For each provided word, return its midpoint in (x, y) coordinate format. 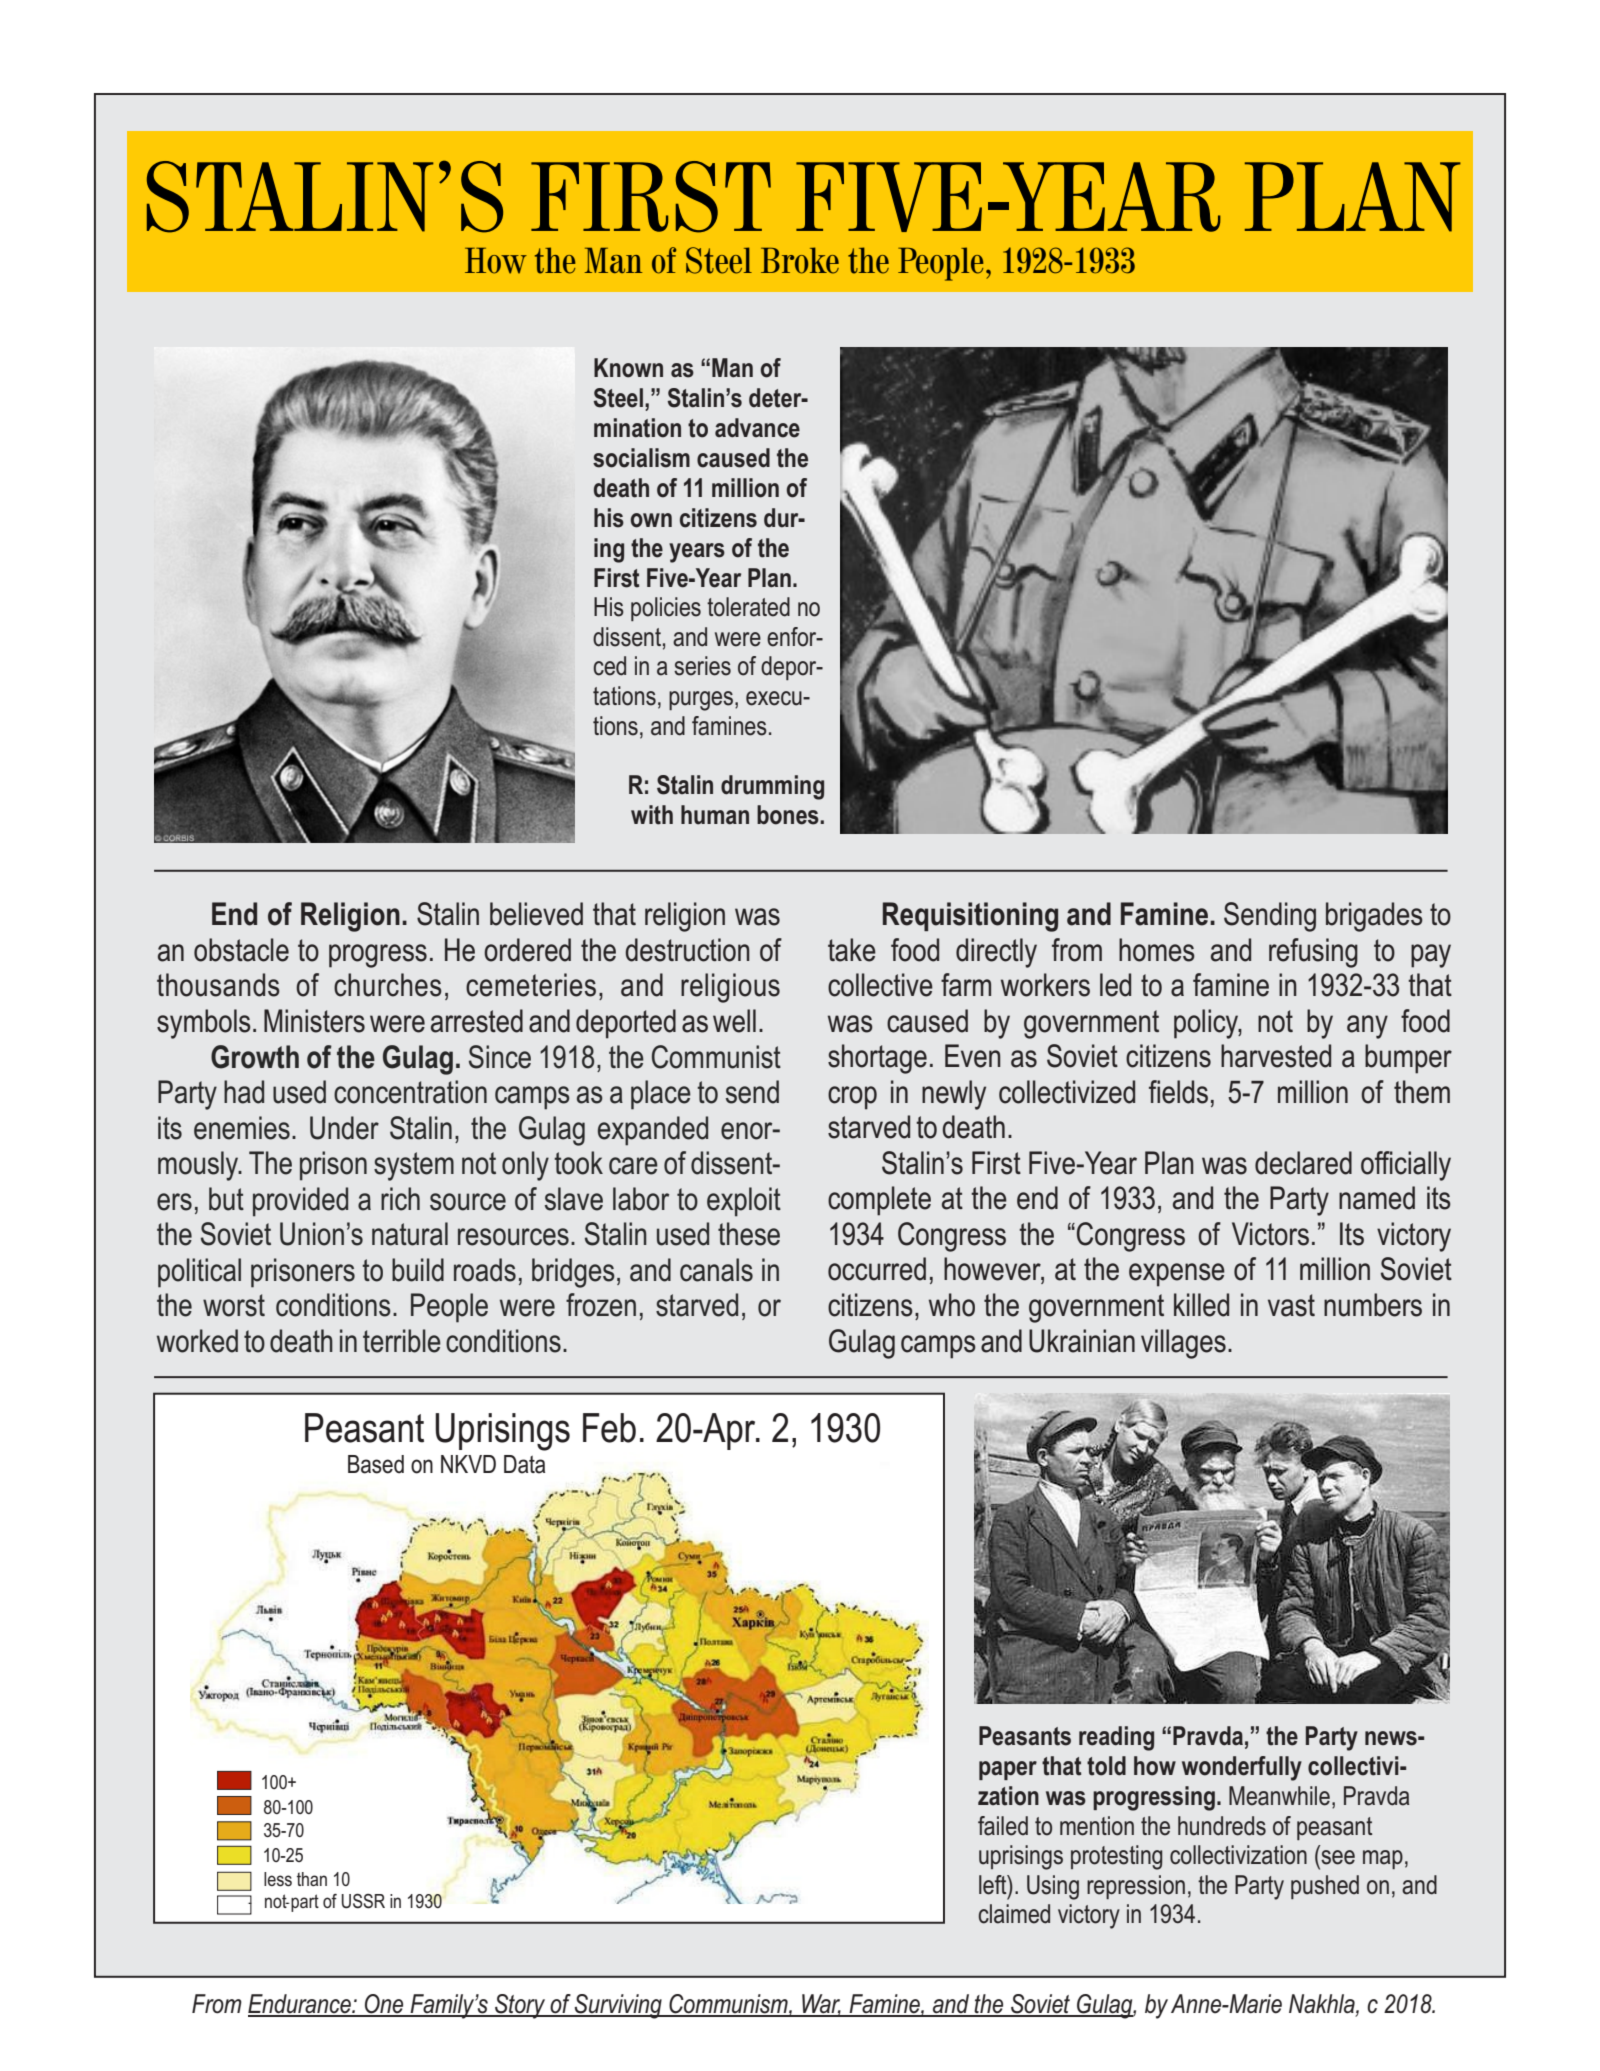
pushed (1325, 1887)
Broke (800, 260)
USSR (363, 1901)
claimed (1014, 1914)
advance (757, 428)
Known (628, 368)
